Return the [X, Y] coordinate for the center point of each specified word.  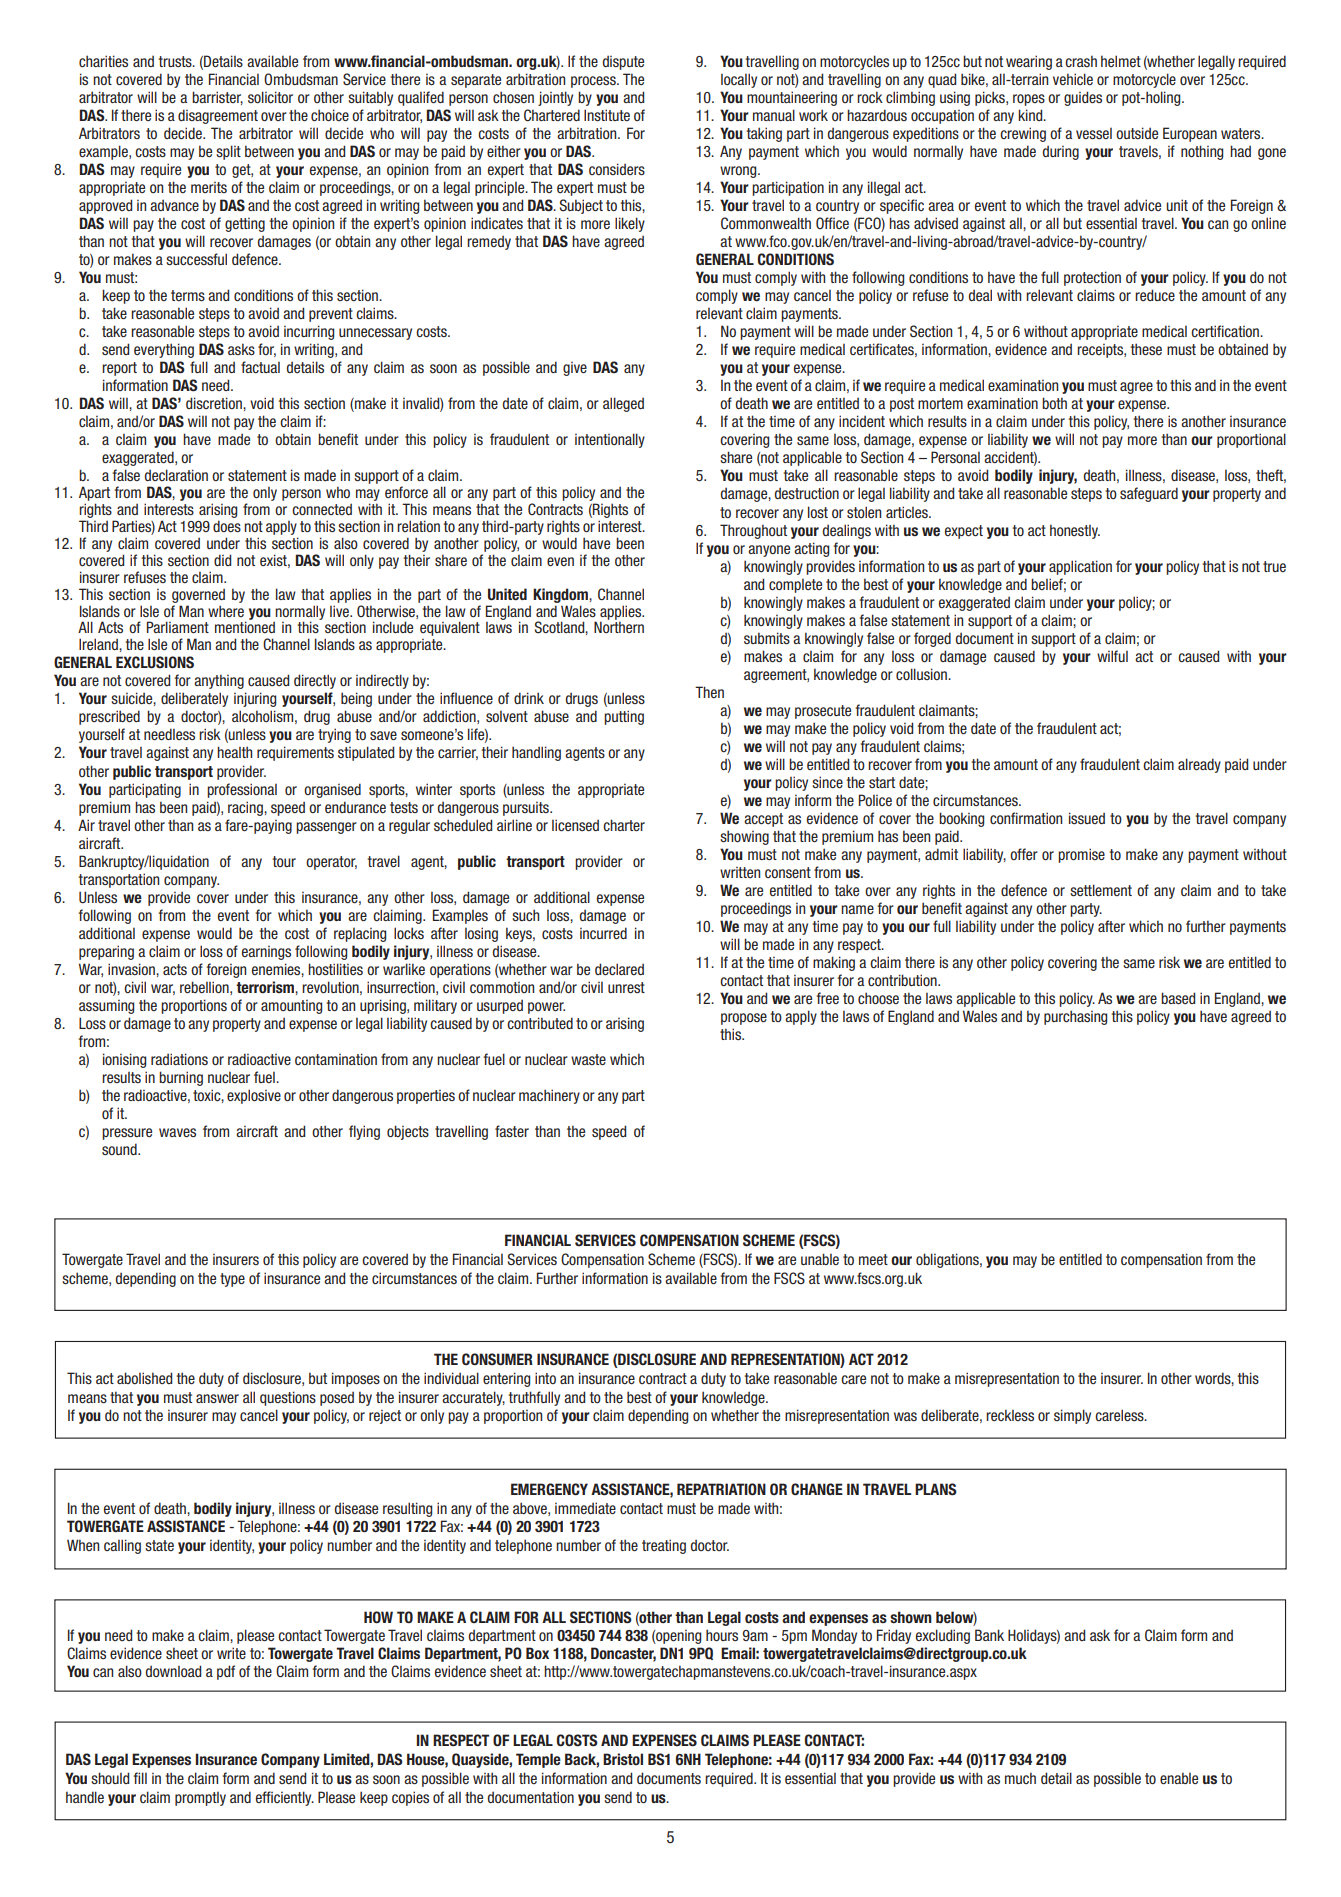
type [232, 1280]
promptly [200, 1799]
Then [709, 692]
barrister [217, 98]
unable [820, 1259]
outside [1137, 133]
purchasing [1075, 1017]
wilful [1112, 656]
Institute [607, 115]
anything [219, 681]
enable [1179, 1778]
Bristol [623, 1759]
